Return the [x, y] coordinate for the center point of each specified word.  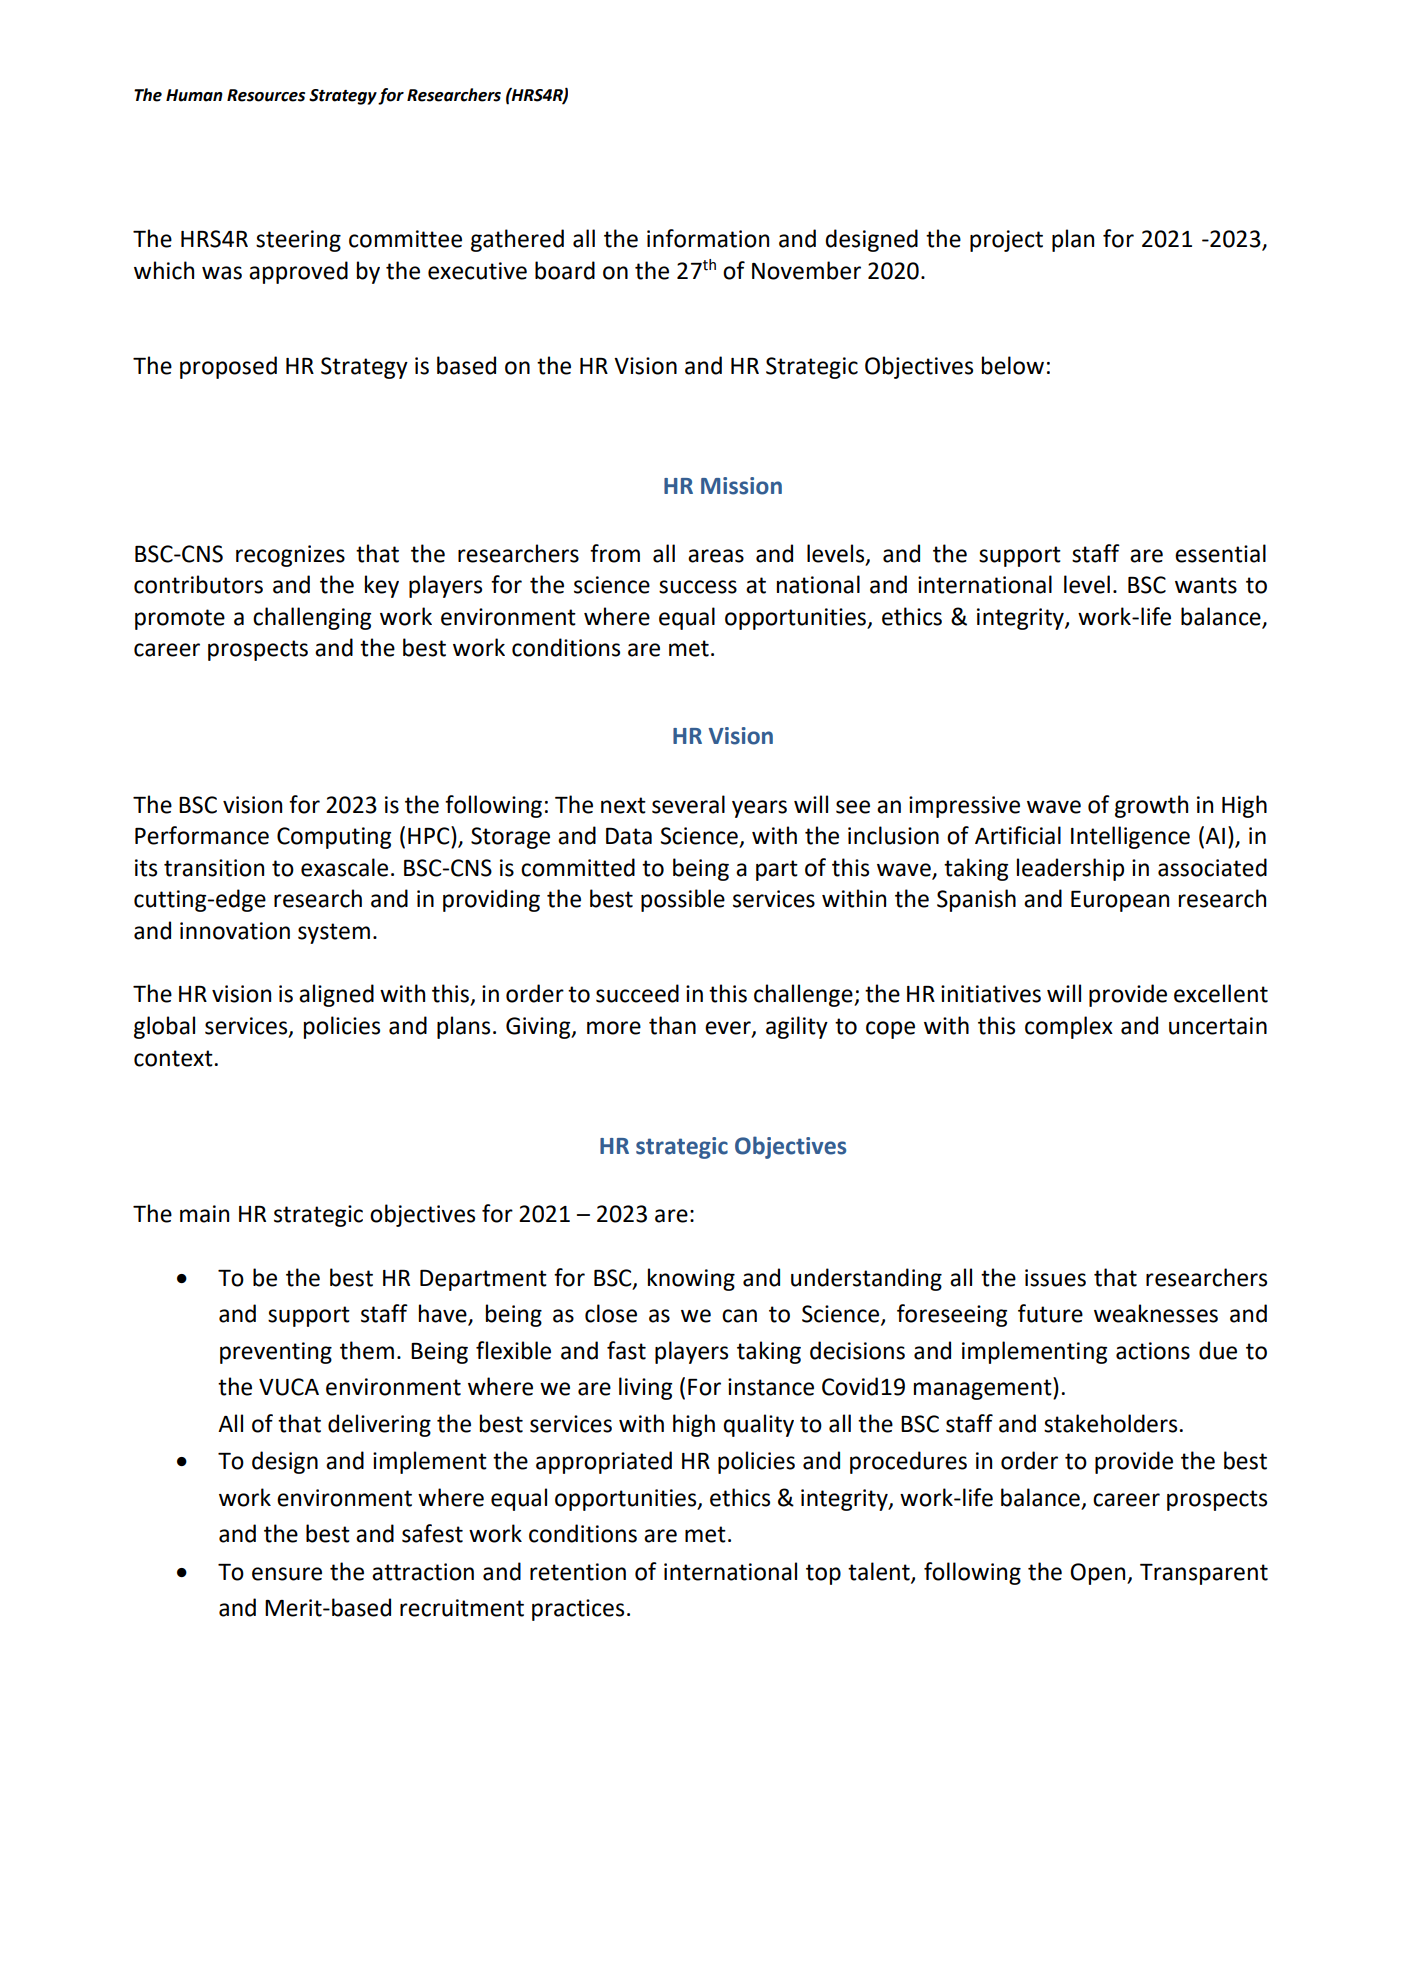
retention [578, 1572]
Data [629, 836]
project [1006, 241]
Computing [334, 838]
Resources [266, 95]
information [708, 238]
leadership [1070, 869]
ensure [287, 1574]
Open [1099, 1574]
